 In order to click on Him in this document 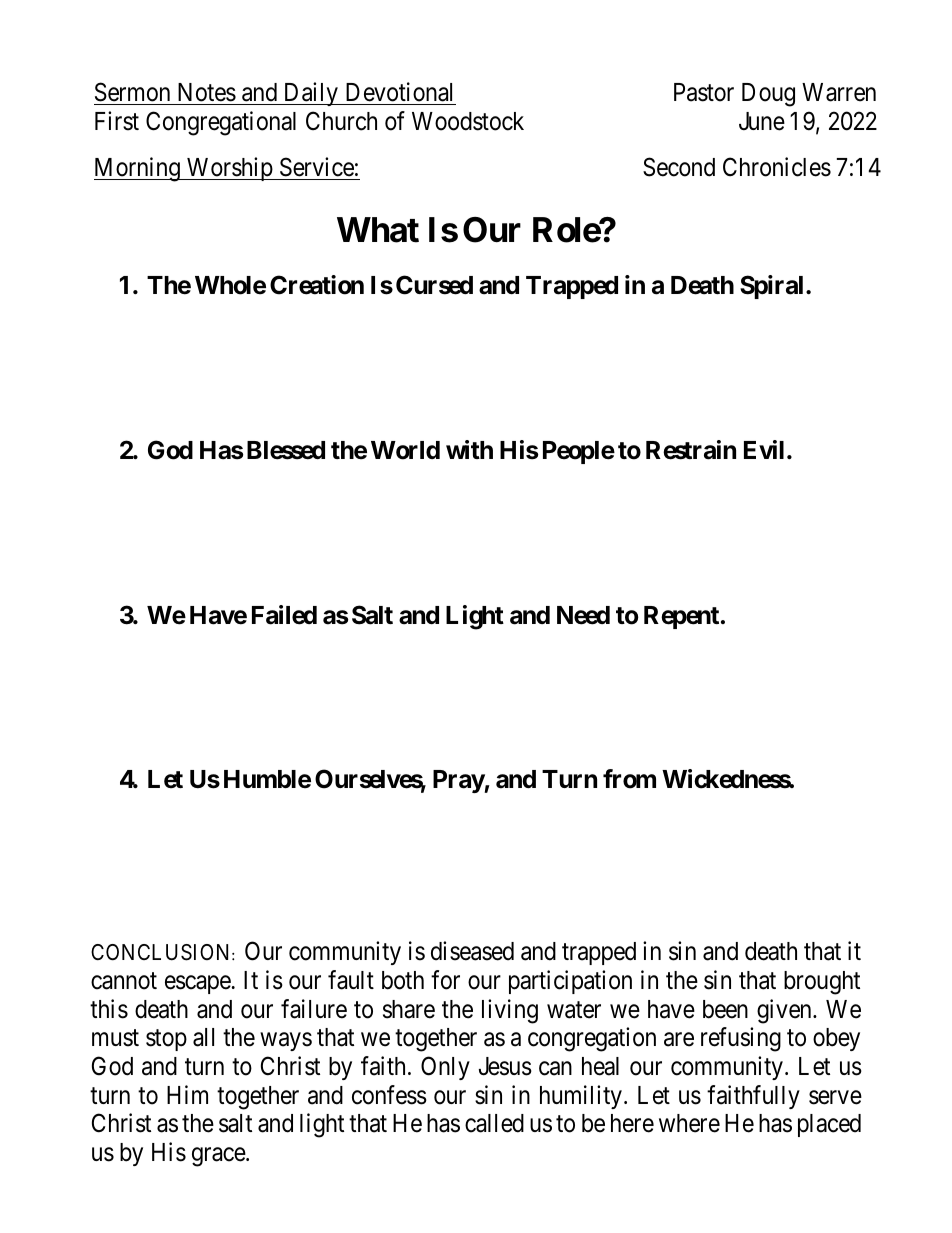, I will do `click(187, 1094)`.
